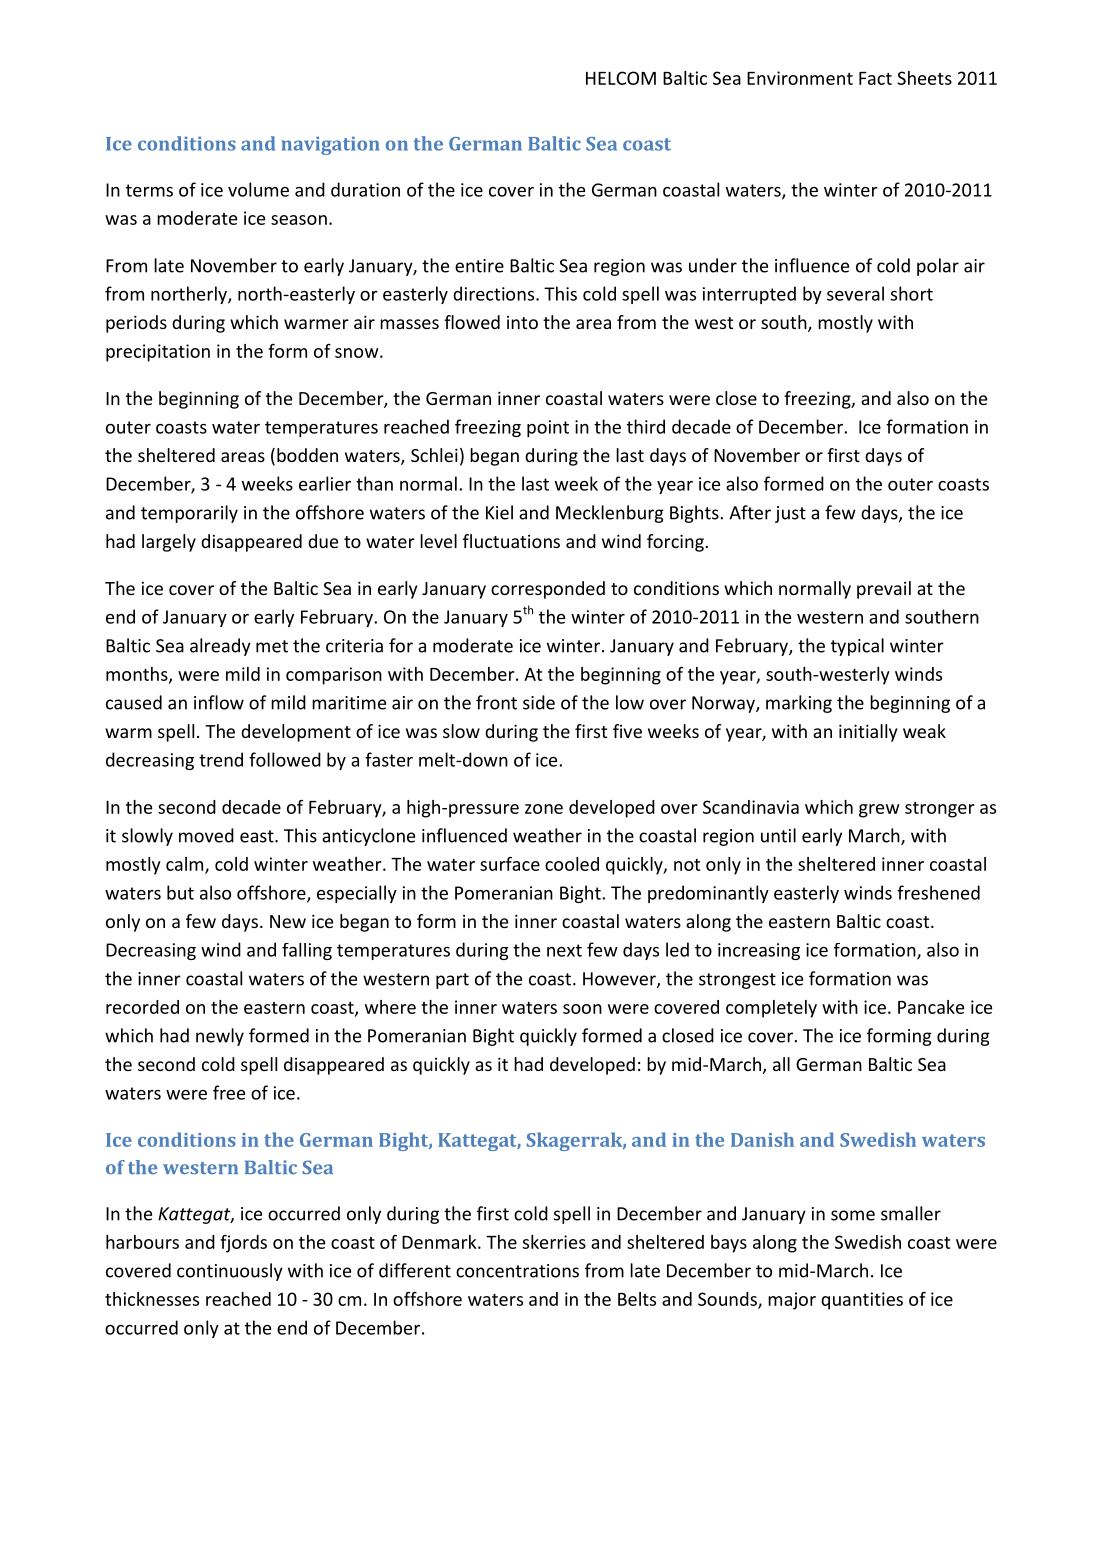  Describe the element at coordinates (875, 78) in the image. I see `Fact` at that location.
